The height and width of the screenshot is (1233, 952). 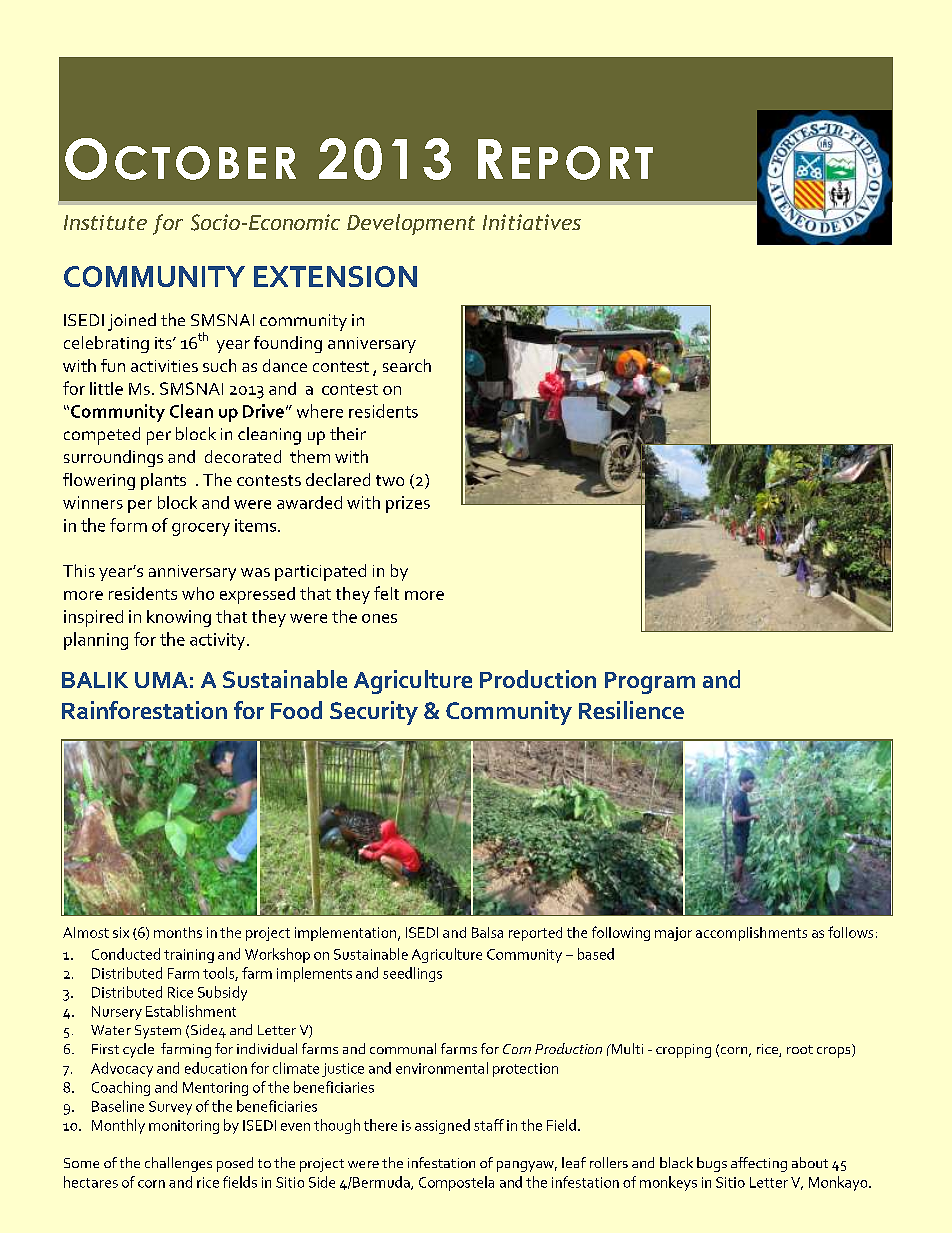 I want to click on Development, so click(x=411, y=224).
